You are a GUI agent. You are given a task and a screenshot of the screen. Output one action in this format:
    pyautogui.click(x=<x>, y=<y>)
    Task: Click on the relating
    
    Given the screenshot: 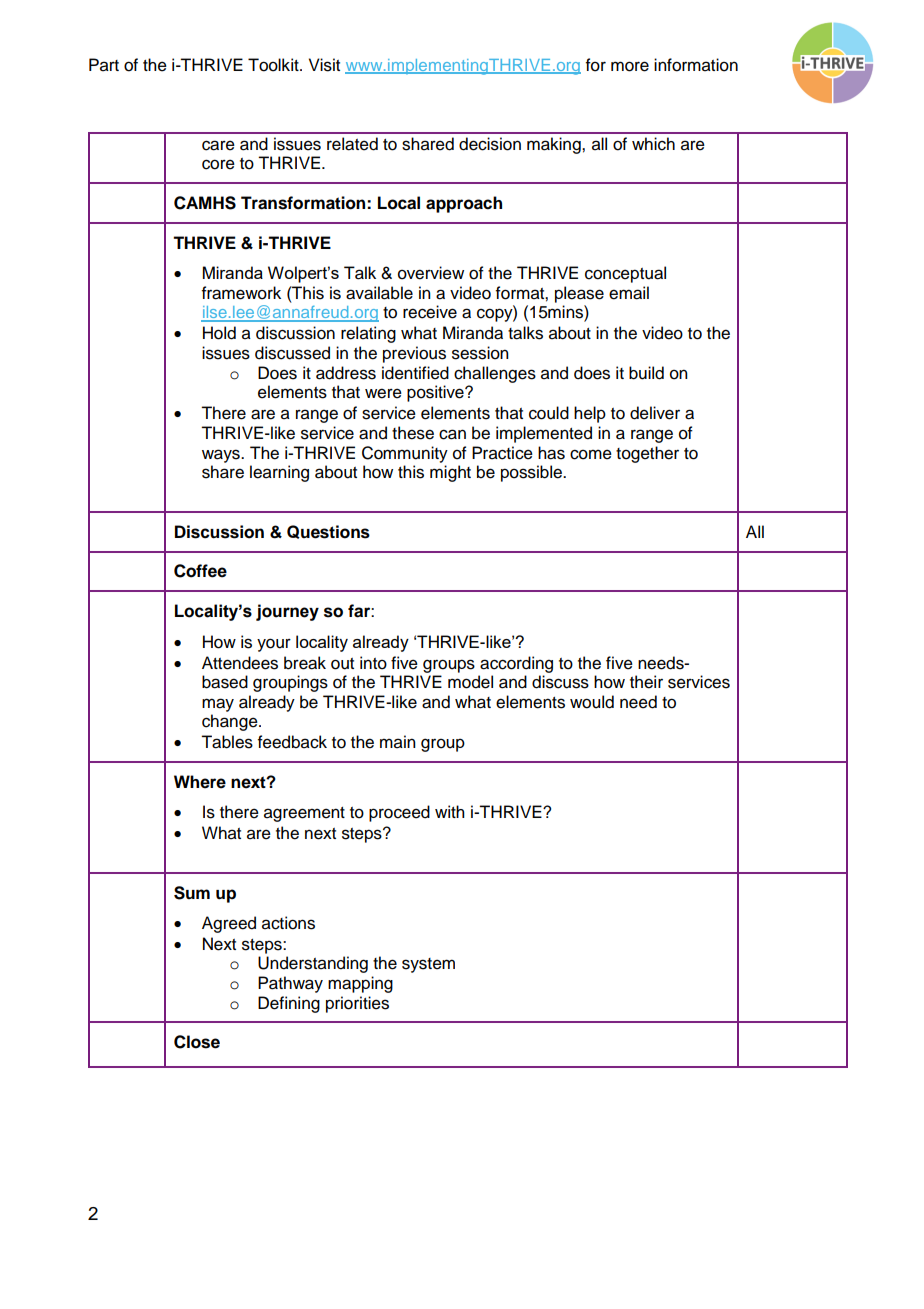 What is the action you would take?
    pyautogui.click(x=368, y=334)
